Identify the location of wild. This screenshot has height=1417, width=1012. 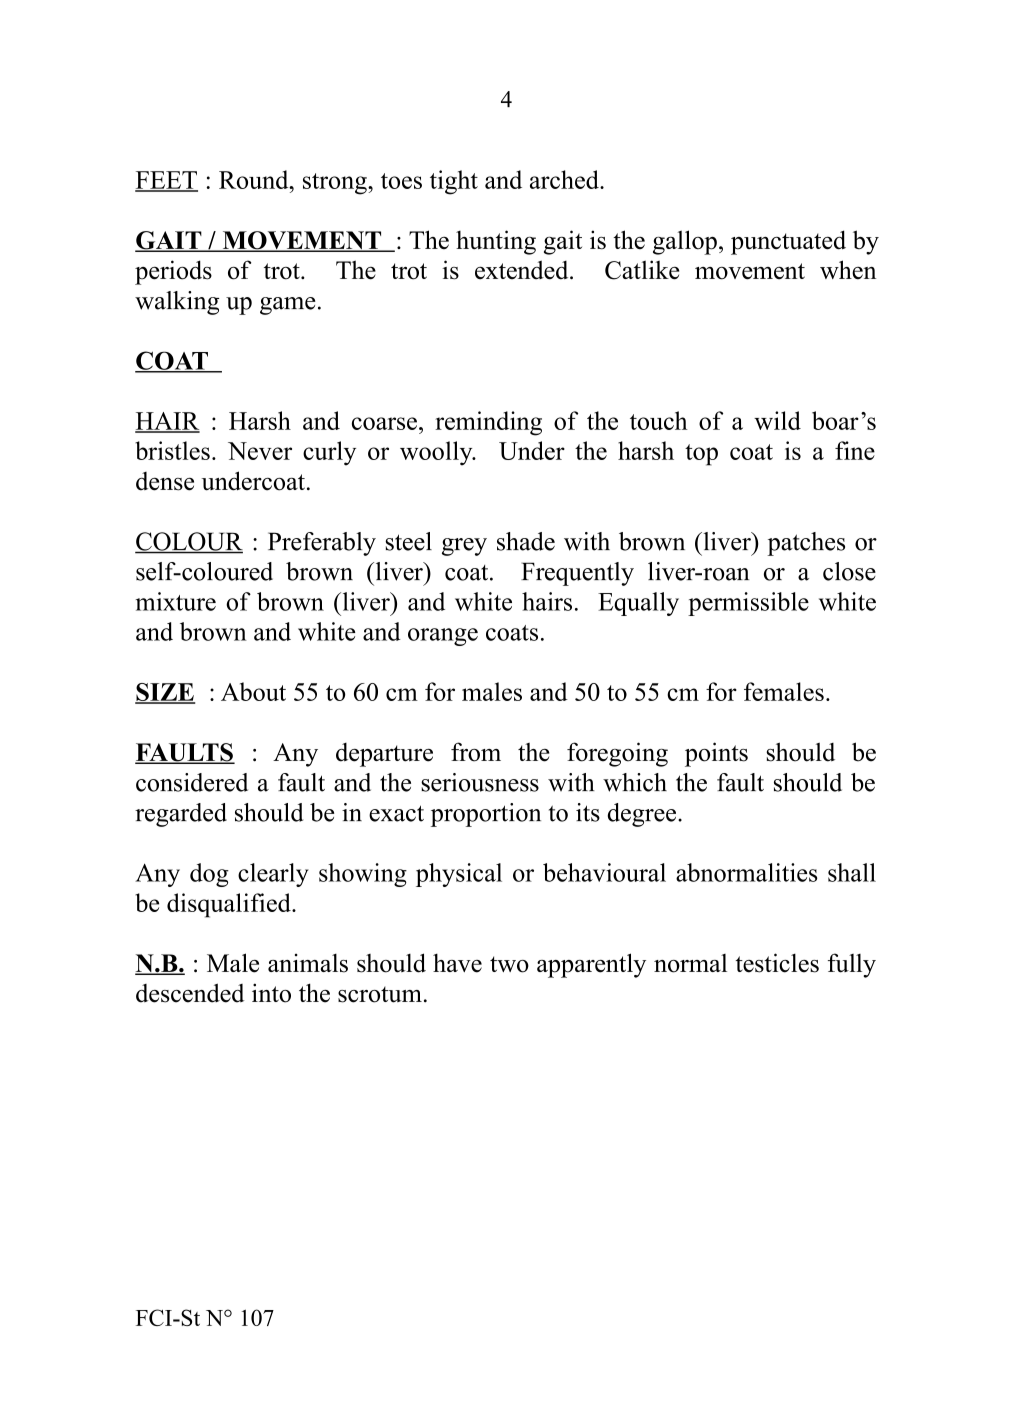
(777, 420).
